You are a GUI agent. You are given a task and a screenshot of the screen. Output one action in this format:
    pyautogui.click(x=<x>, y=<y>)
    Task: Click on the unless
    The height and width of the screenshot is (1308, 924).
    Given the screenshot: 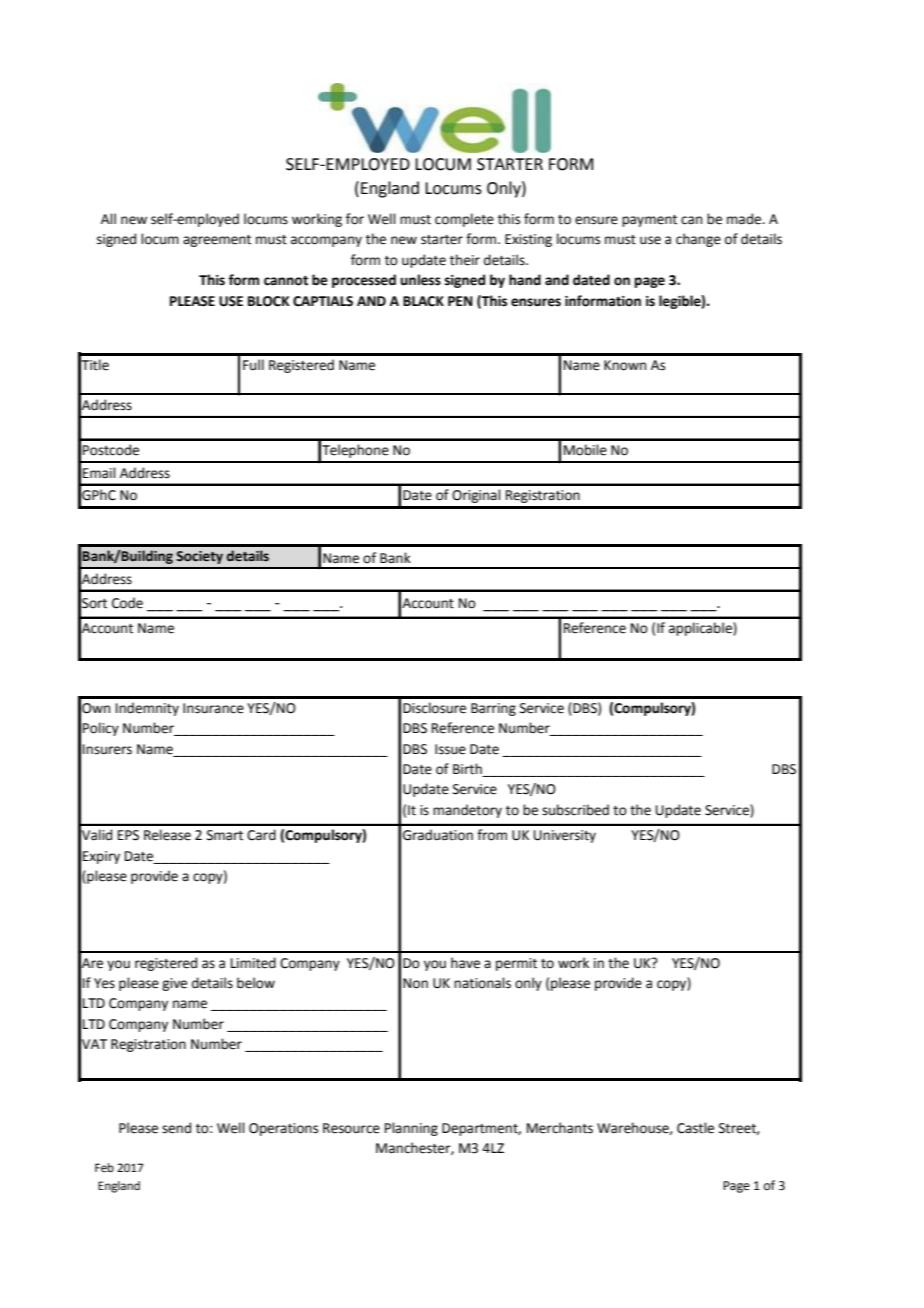 What is the action you would take?
    pyautogui.click(x=420, y=280)
